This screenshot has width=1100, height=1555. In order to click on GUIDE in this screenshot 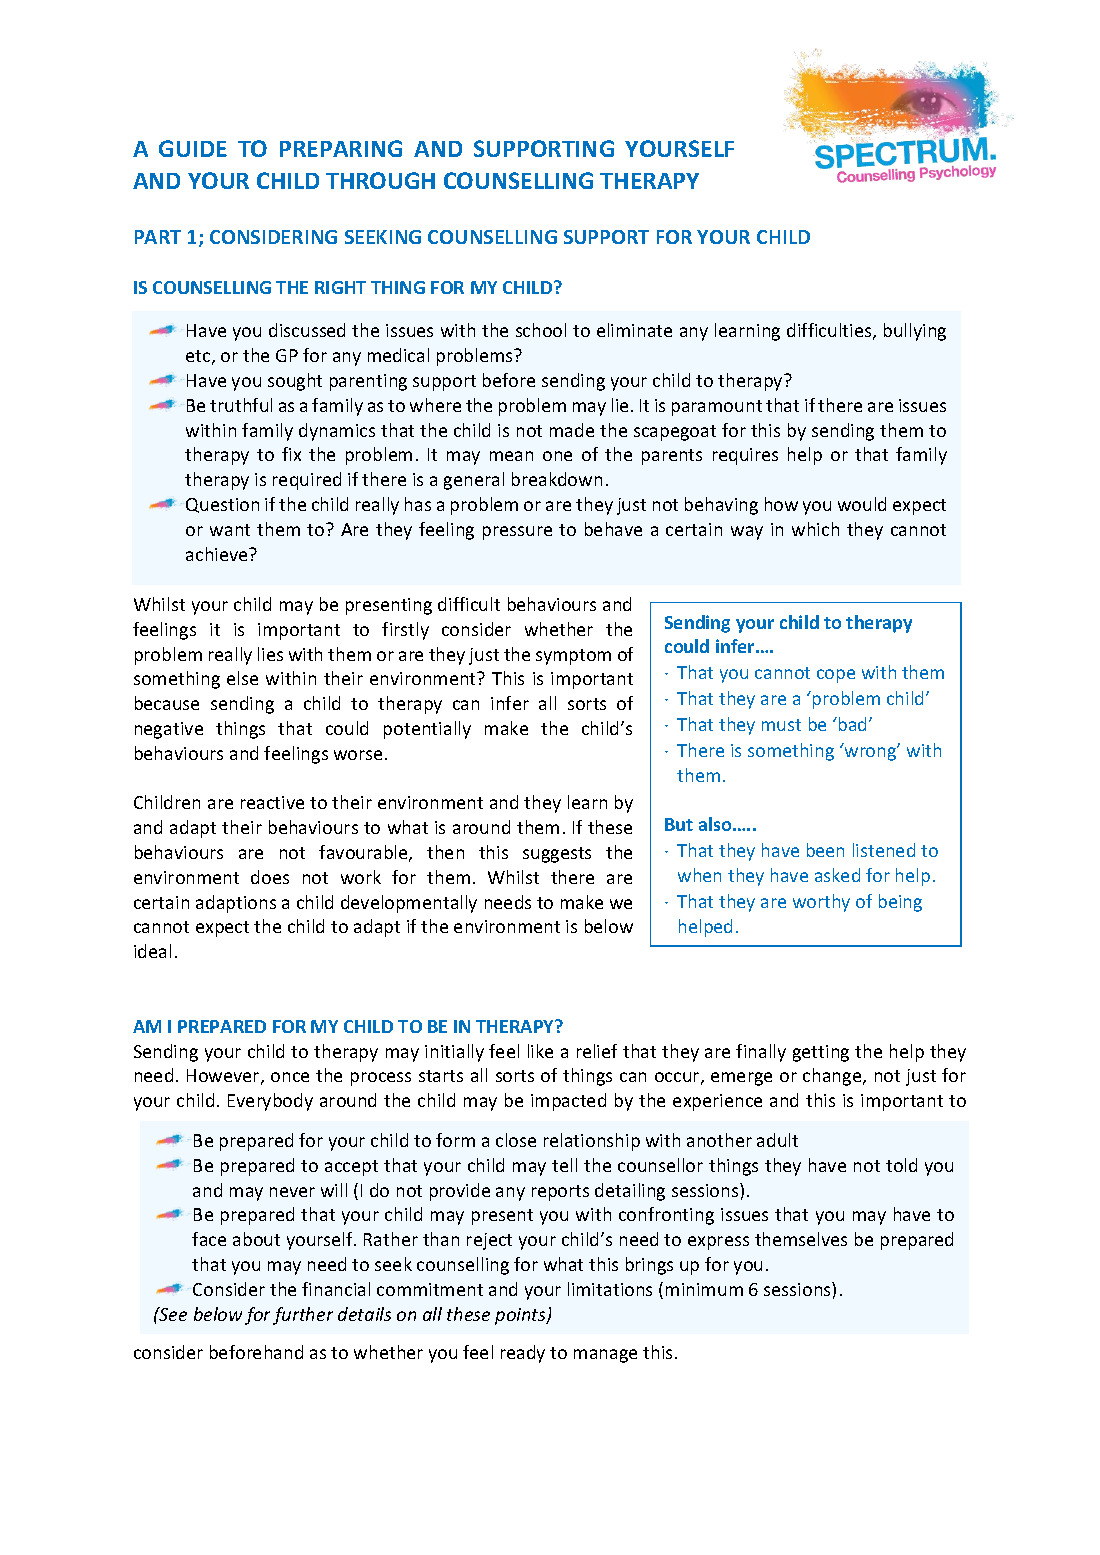, I will do `click(193, 148)`.
